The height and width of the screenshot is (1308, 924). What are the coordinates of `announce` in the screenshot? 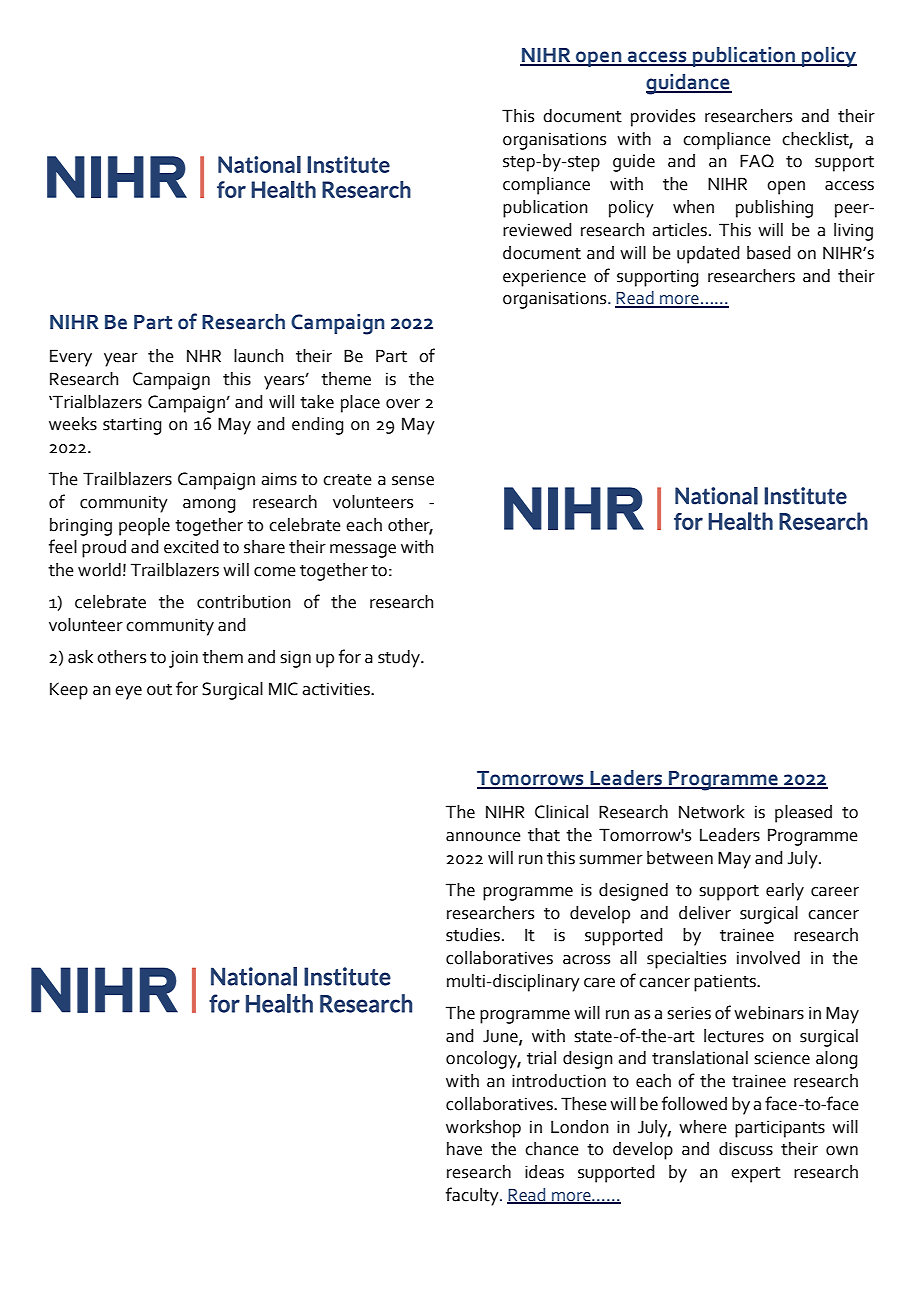 It's located at (483, 837).
